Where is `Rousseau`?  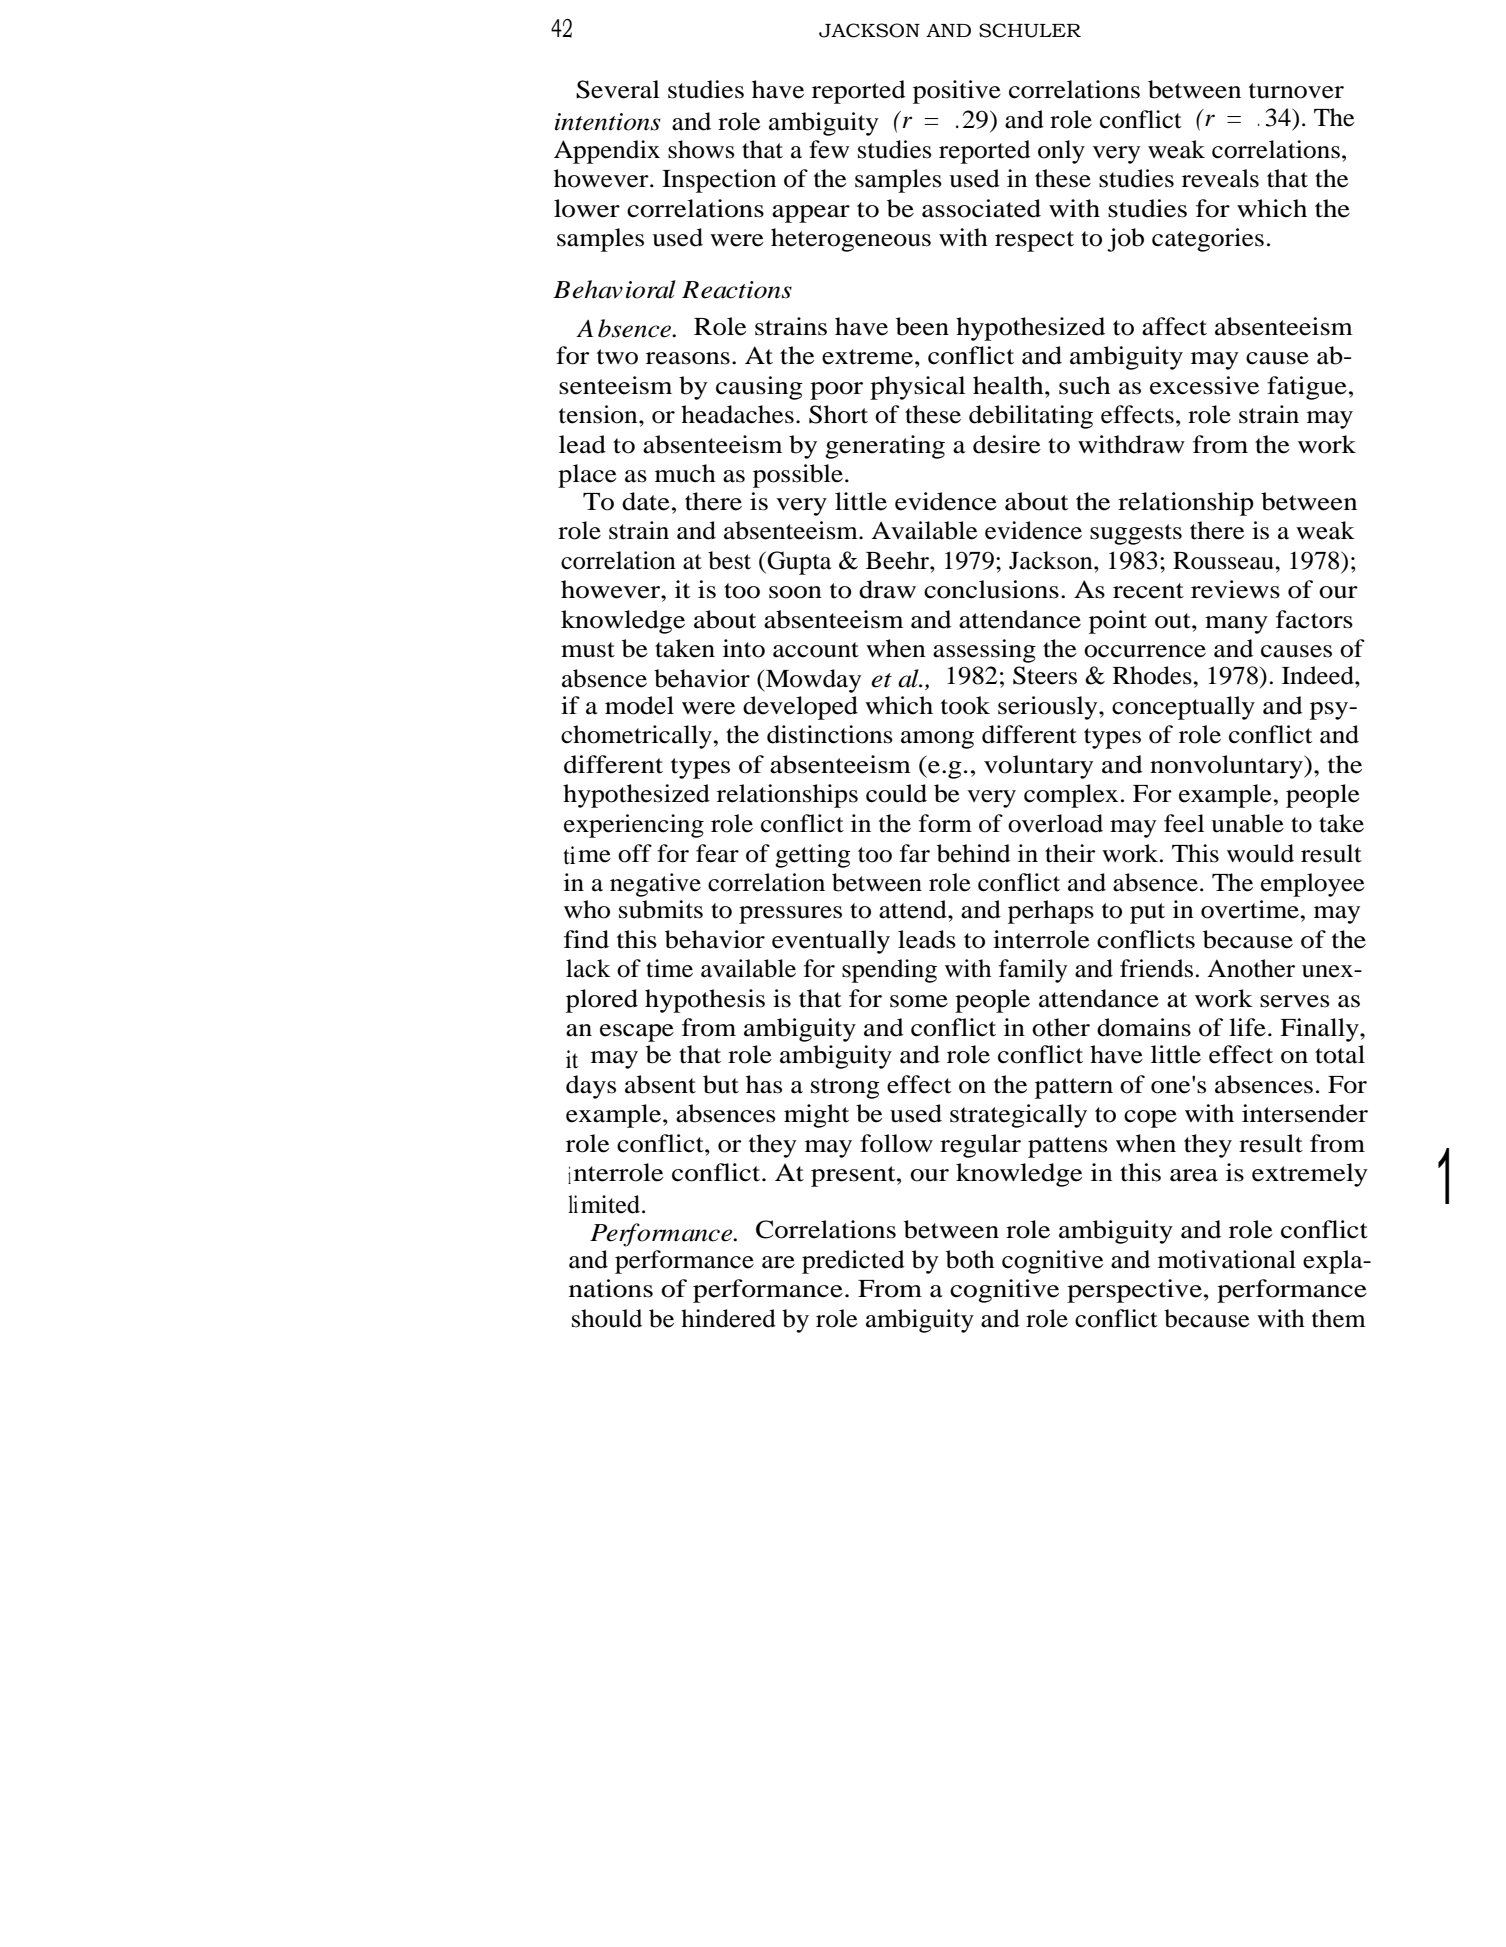 Rousseau is located at coordinates (1224, 561).
